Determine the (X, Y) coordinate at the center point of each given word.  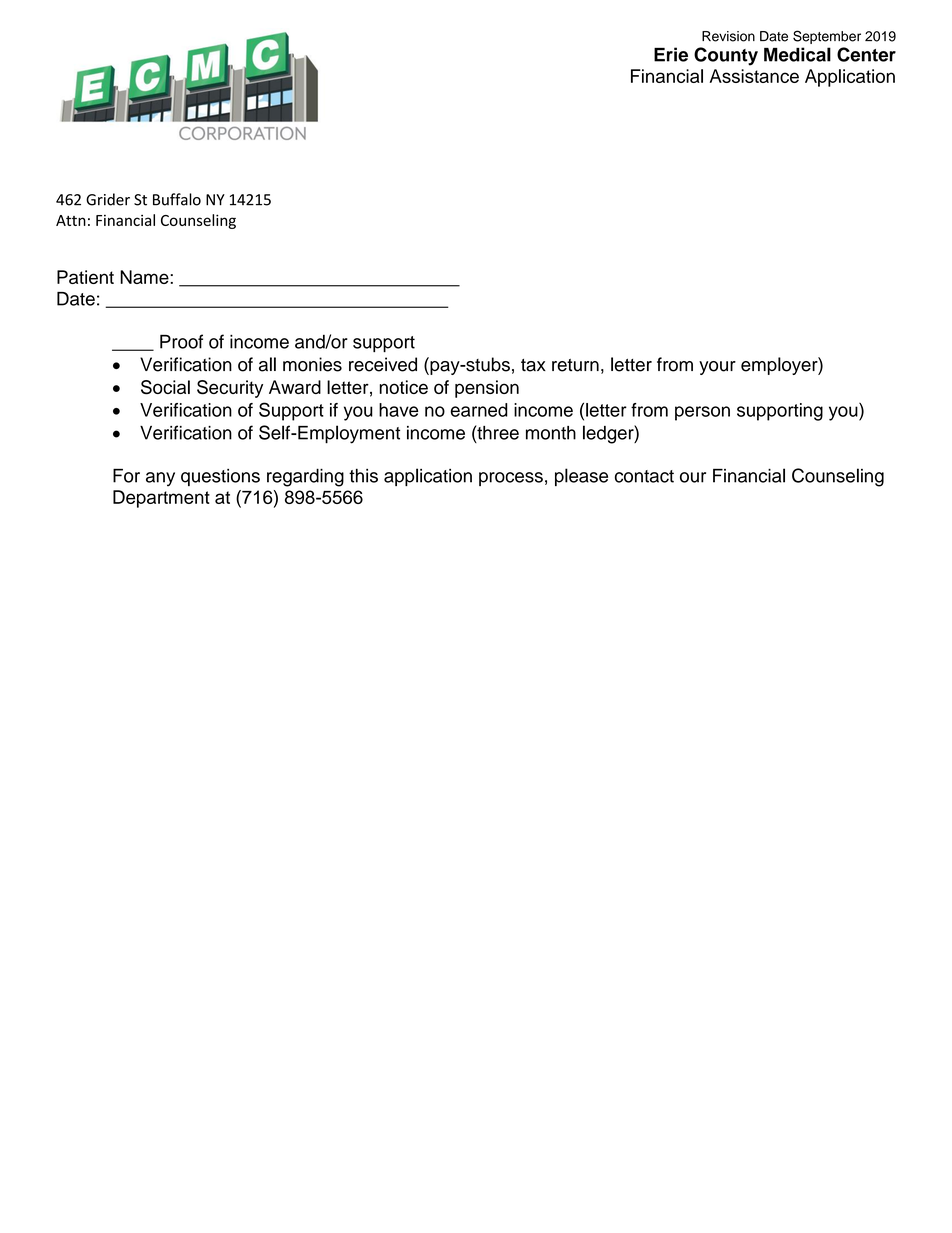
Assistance (754, 76)
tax (533, 365)
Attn (71, 220)
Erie (671, 54)
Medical (797, 54)
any (160, 479)
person (702, 413)
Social (165, 387)
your (717, 368)
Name (145, 277)
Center (866, 54)
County (726, 56)
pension (487, 389)
